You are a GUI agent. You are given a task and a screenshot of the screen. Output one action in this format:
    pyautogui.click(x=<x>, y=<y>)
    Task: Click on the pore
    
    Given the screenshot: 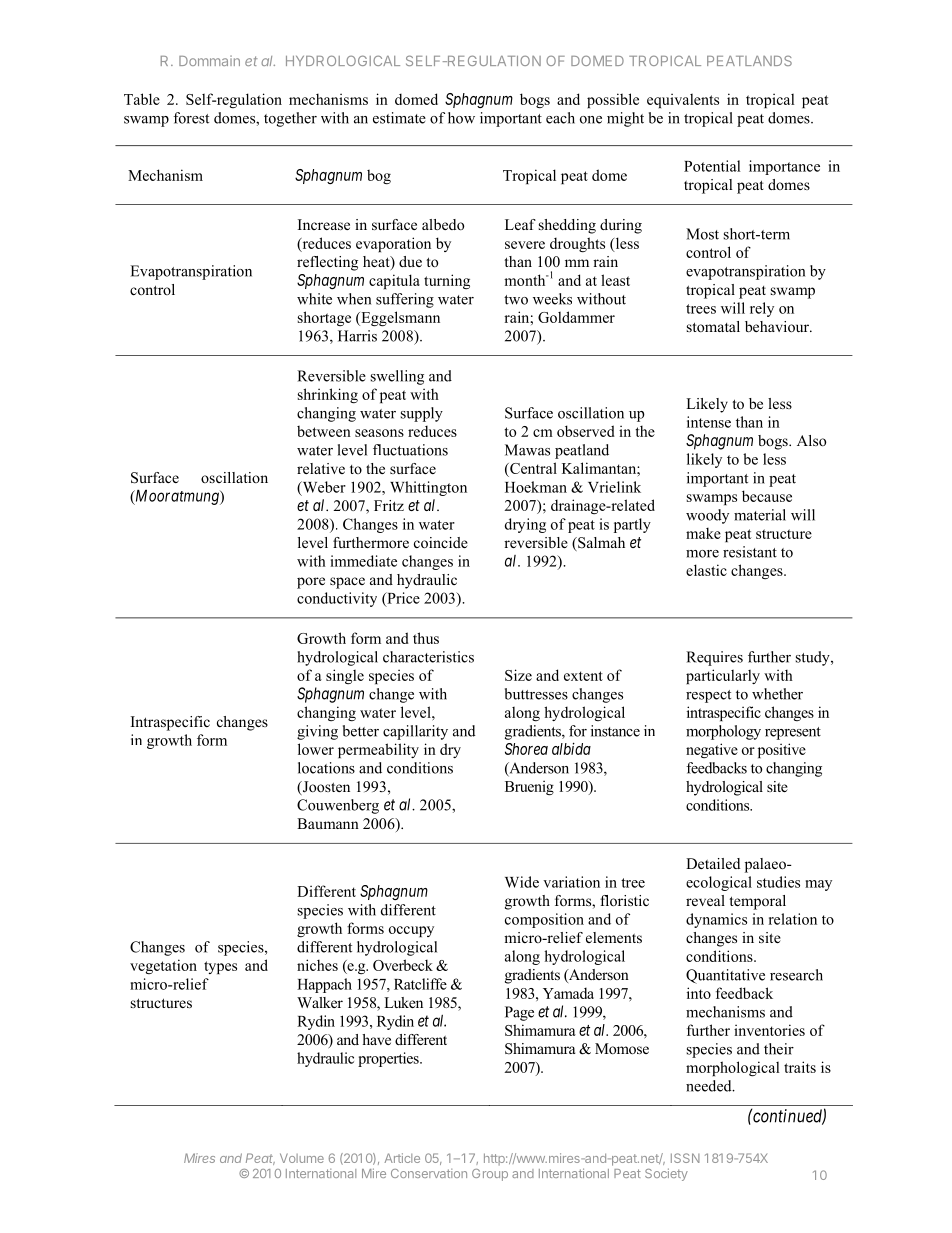 What is the action you would take?
    pyautogui.click(x=311, y=583)
